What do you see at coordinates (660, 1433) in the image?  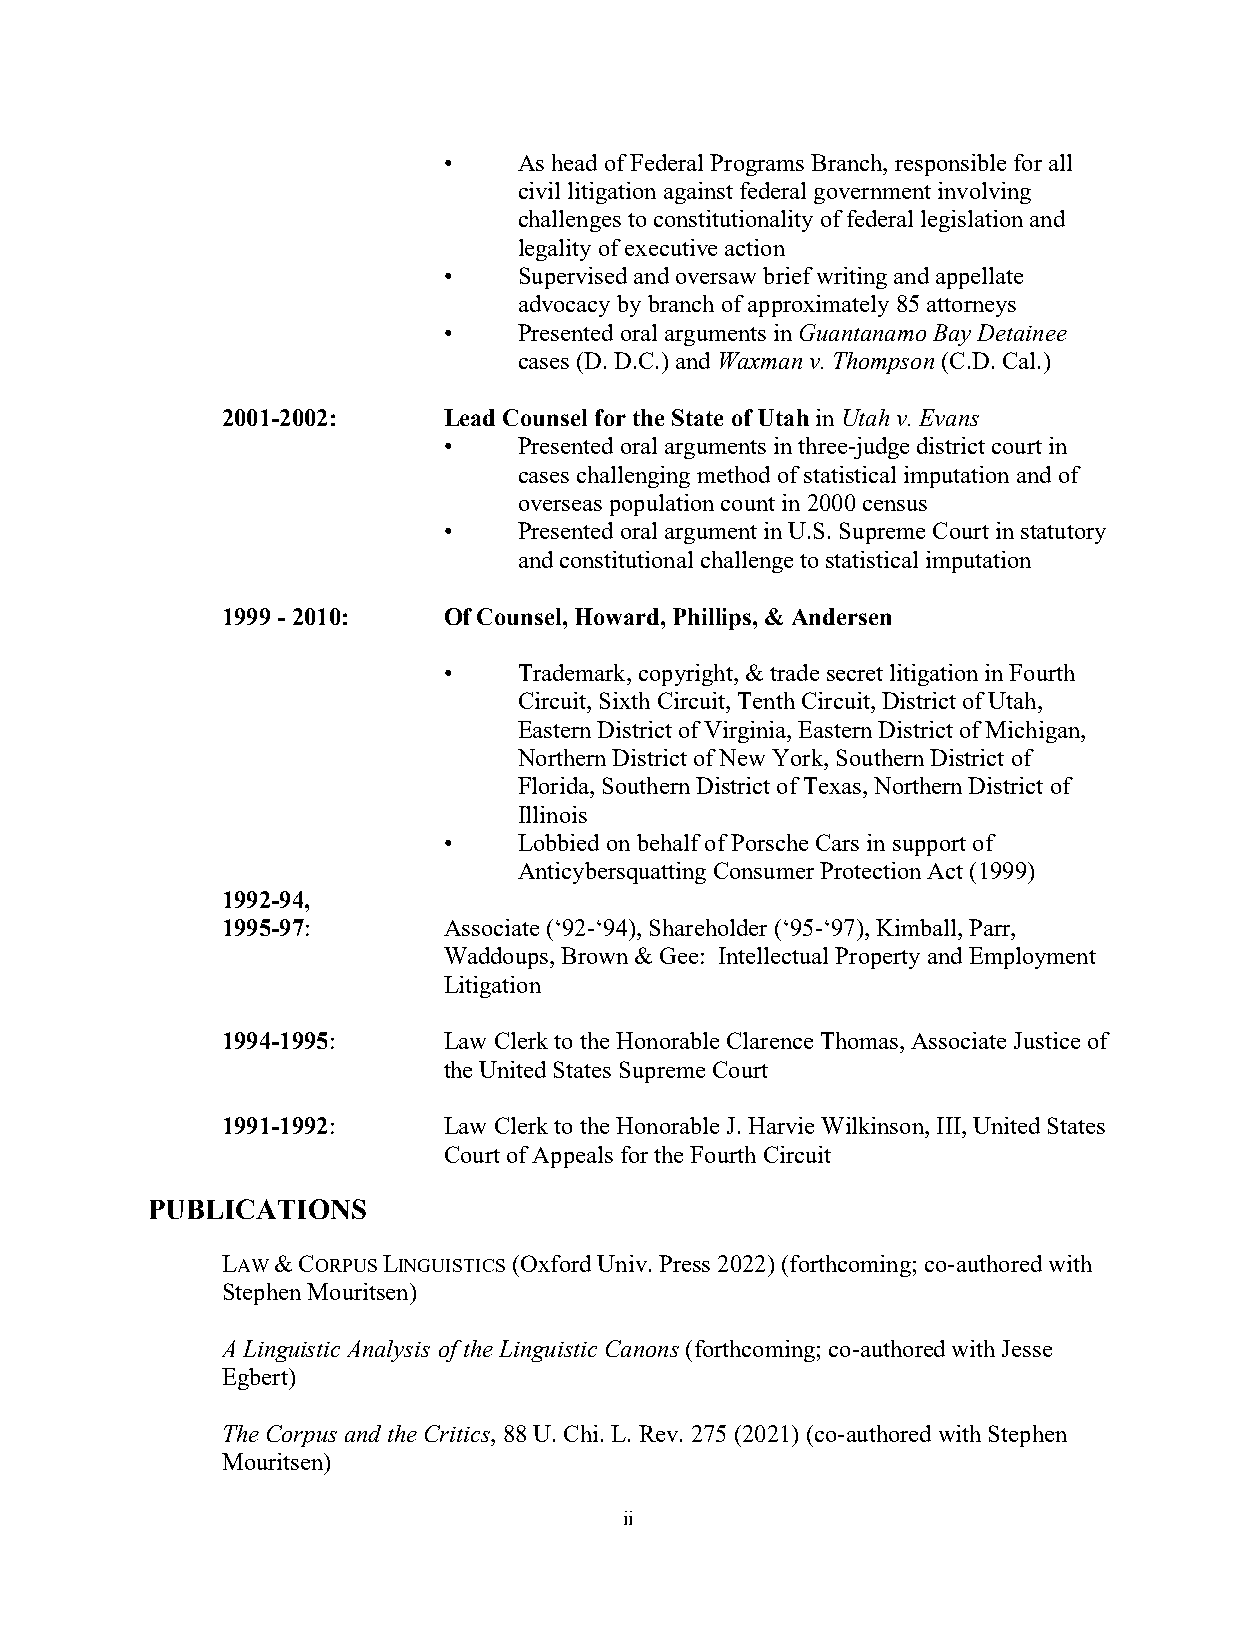 I see `Rev` at bounding box center [660, 1433].
